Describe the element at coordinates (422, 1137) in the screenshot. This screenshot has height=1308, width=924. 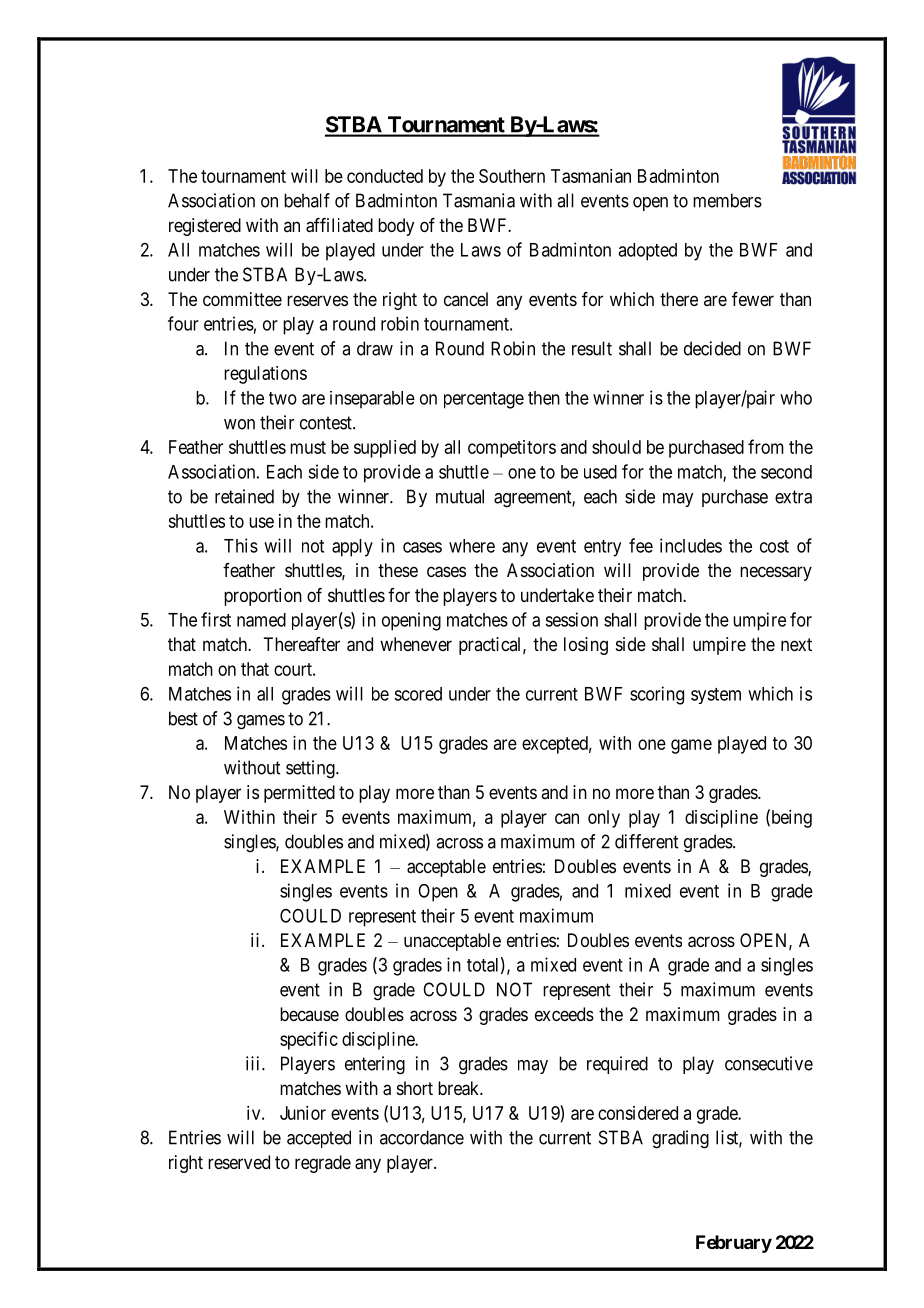
I see `accordance` at that location.
